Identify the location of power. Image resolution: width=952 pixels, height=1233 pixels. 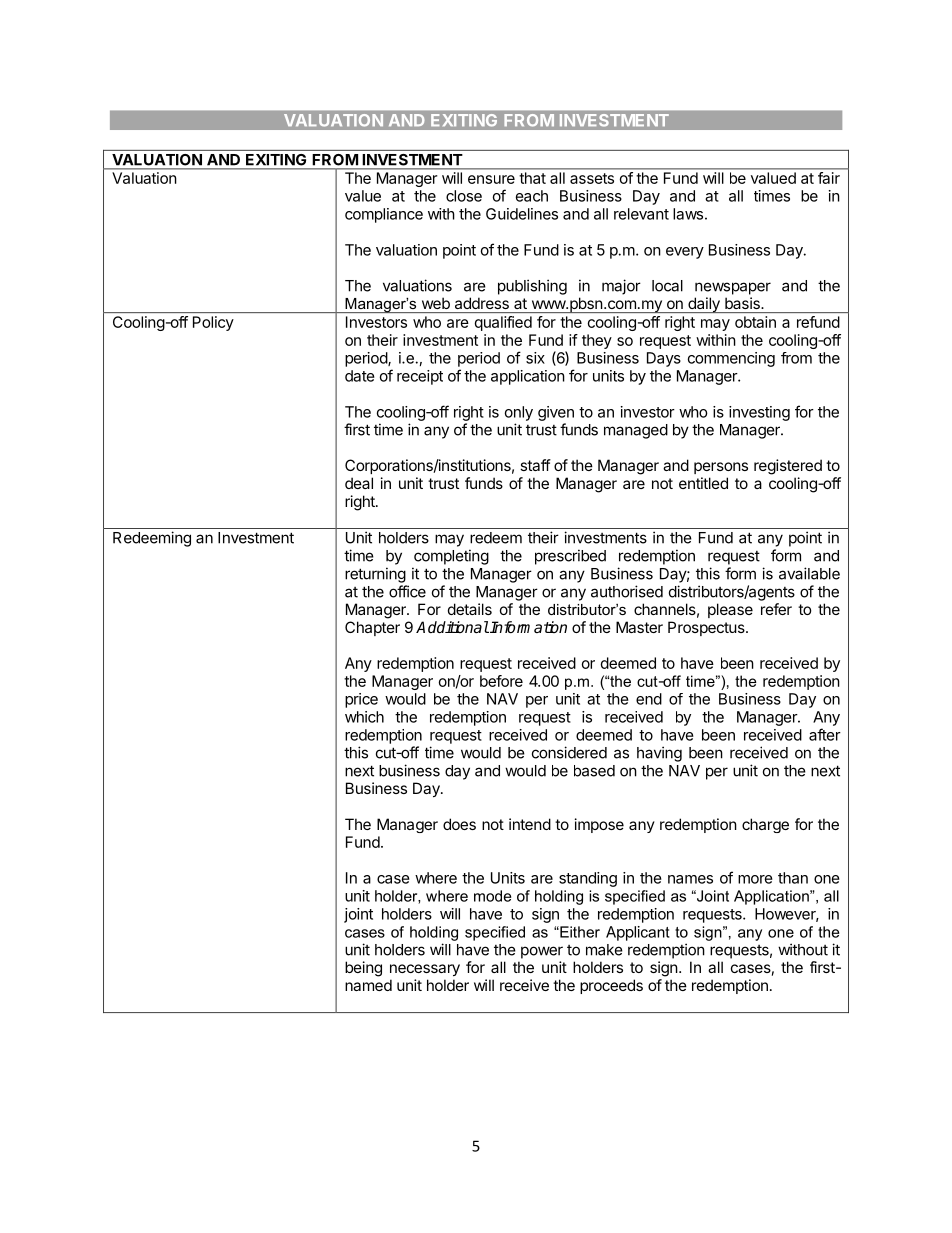
(542, 952).
